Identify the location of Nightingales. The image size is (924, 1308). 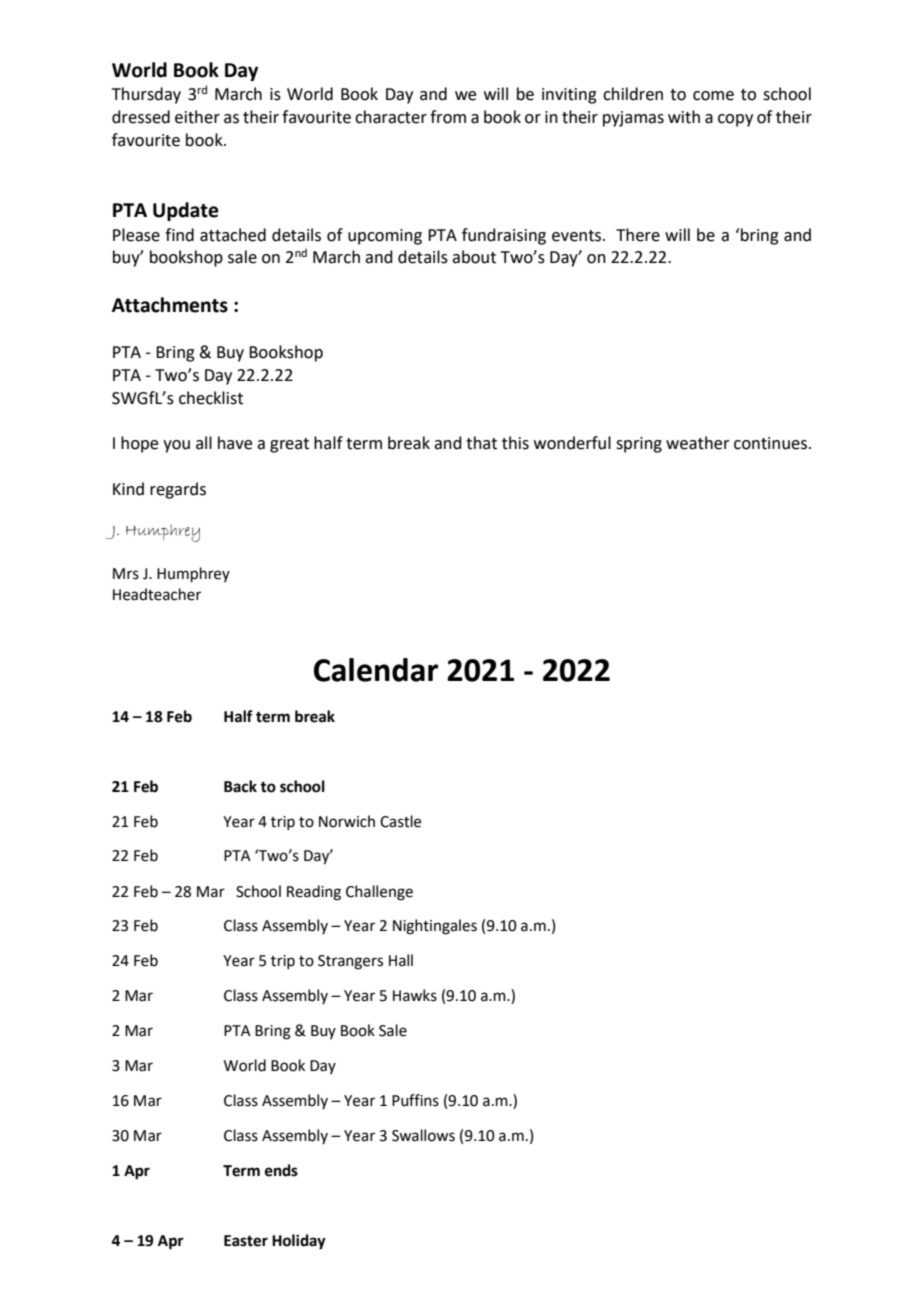
(435, 927).
